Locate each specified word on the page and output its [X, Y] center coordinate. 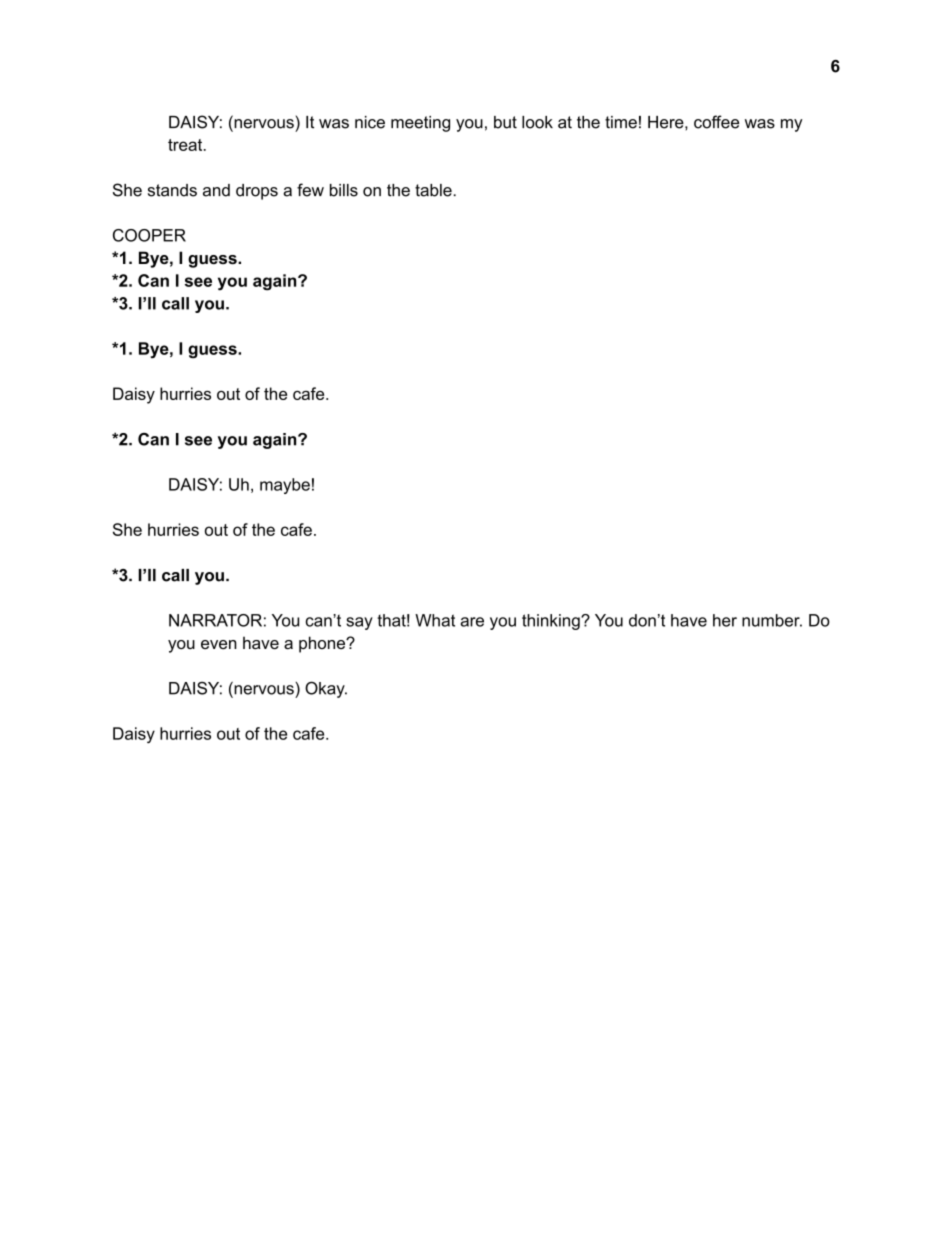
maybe [285, 486]
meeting [420, 124]
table [434, 190]
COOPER [149, 235]
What [435, 620]
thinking [552, 622]
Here [667, 122]
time [621, 122]
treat [186, 145]
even [219, 644]
